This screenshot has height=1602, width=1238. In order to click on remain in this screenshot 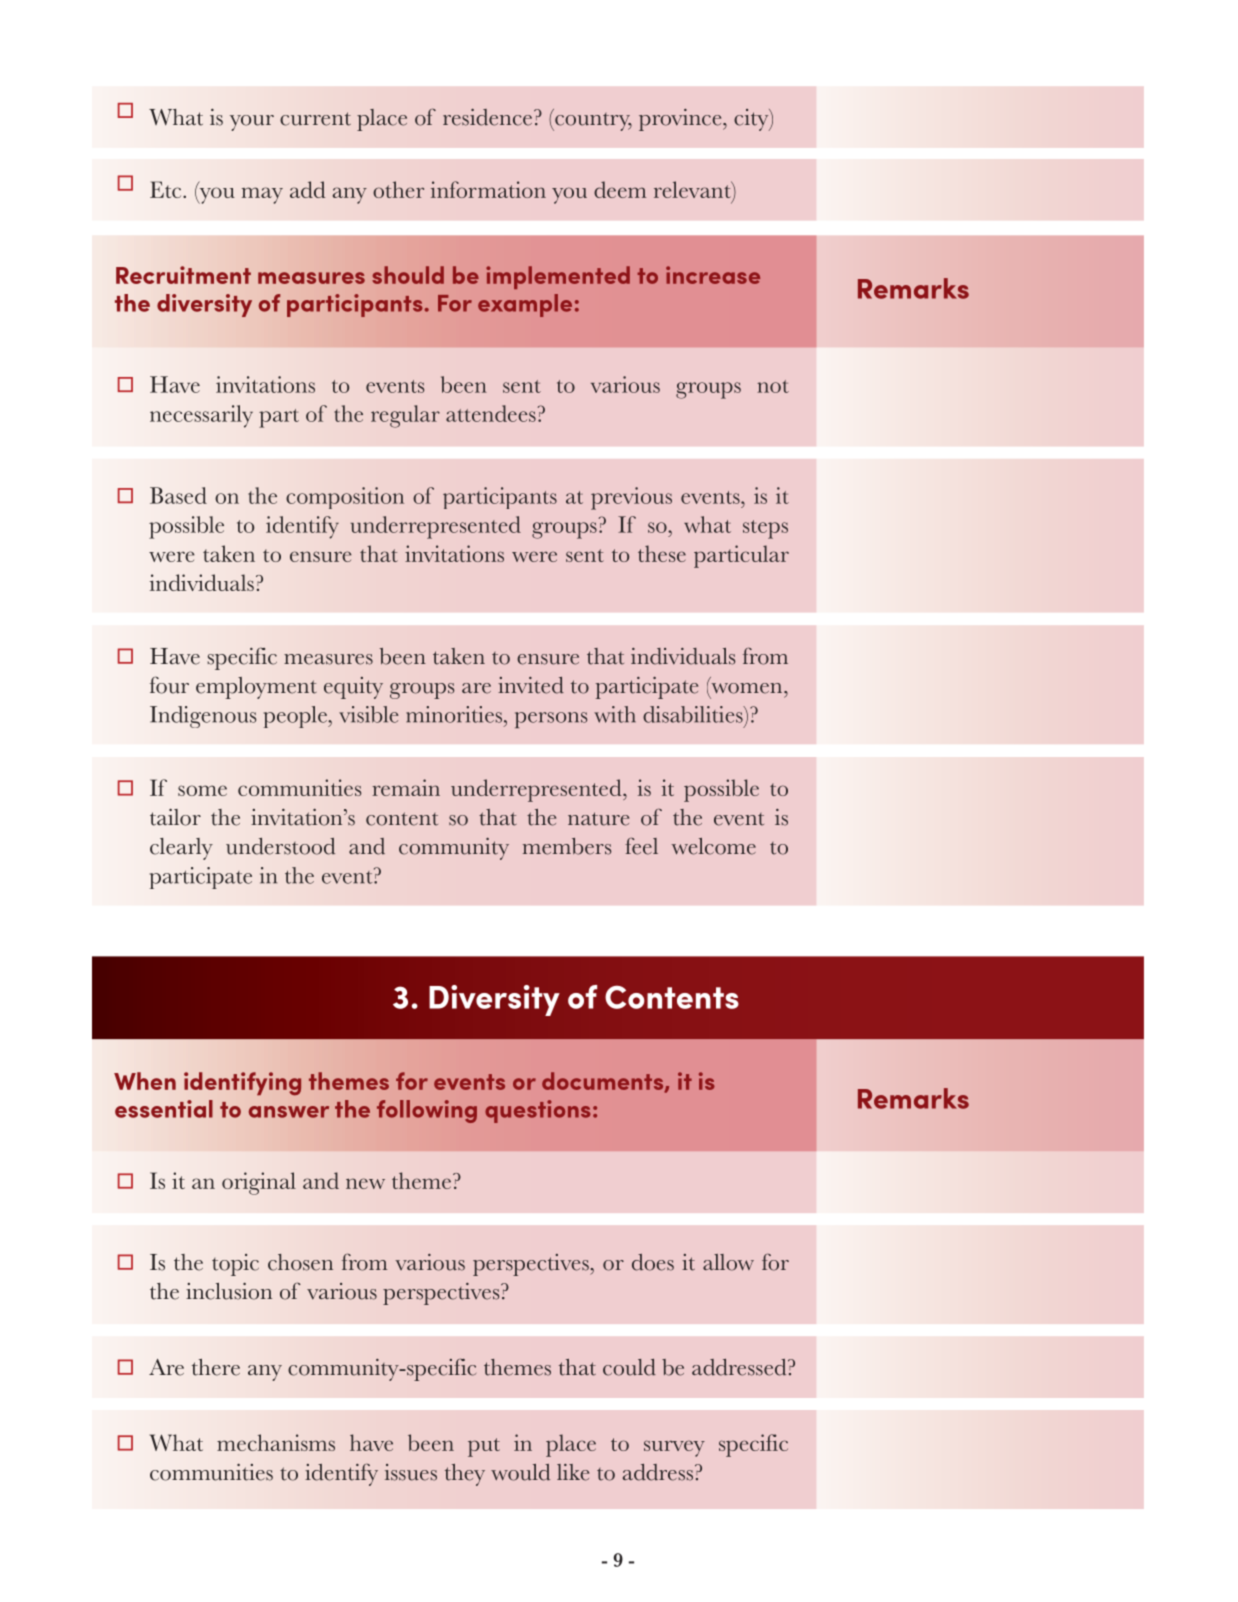, I will do `click(406, 787)`.
